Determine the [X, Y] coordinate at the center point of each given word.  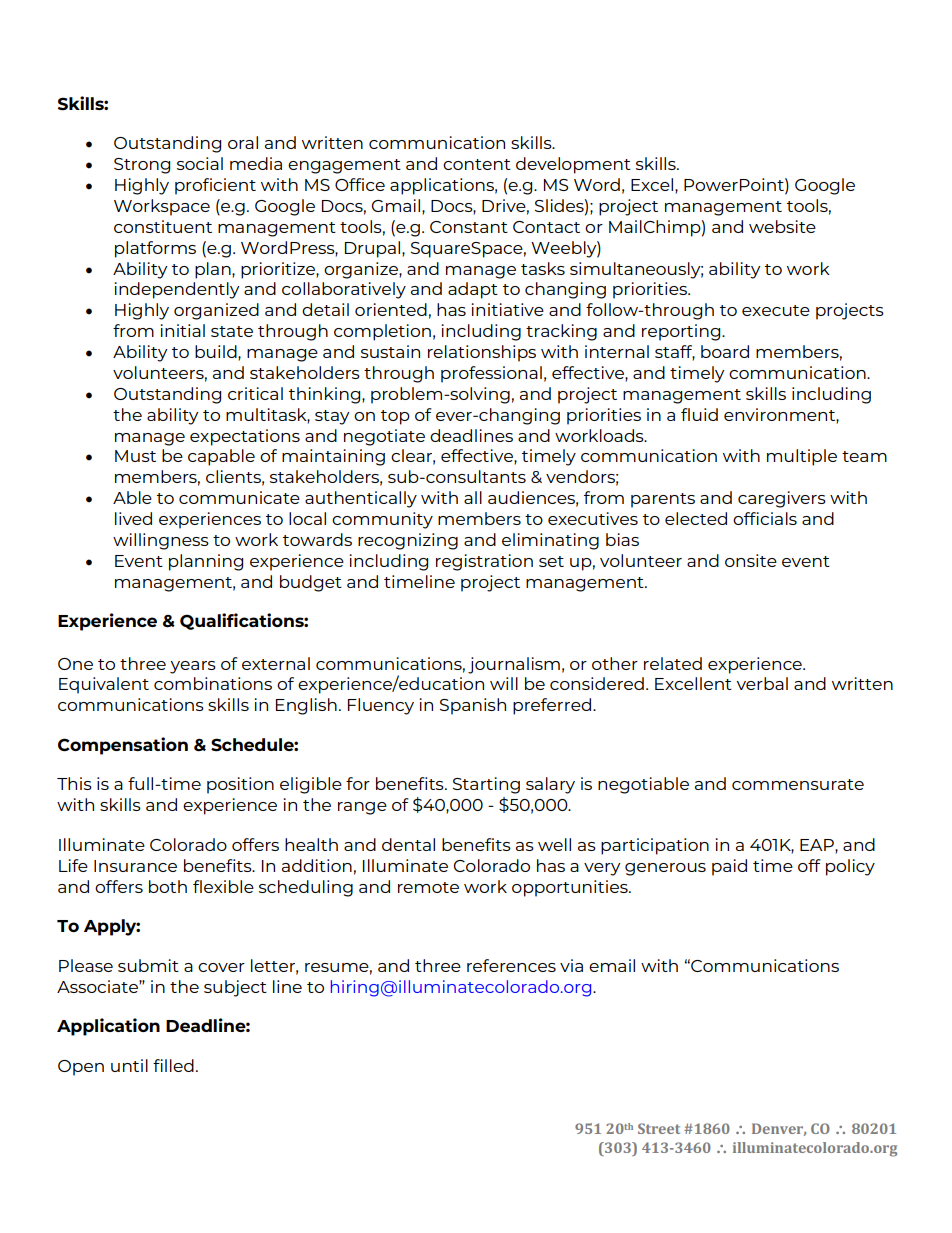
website [782, 226]
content [477, 164]
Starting [486, 785]
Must [135, 456]
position [240, 785]
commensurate [798, 784]
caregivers [782, 499]
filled [173, 1065]
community [382, 520]
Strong [142, 166]
